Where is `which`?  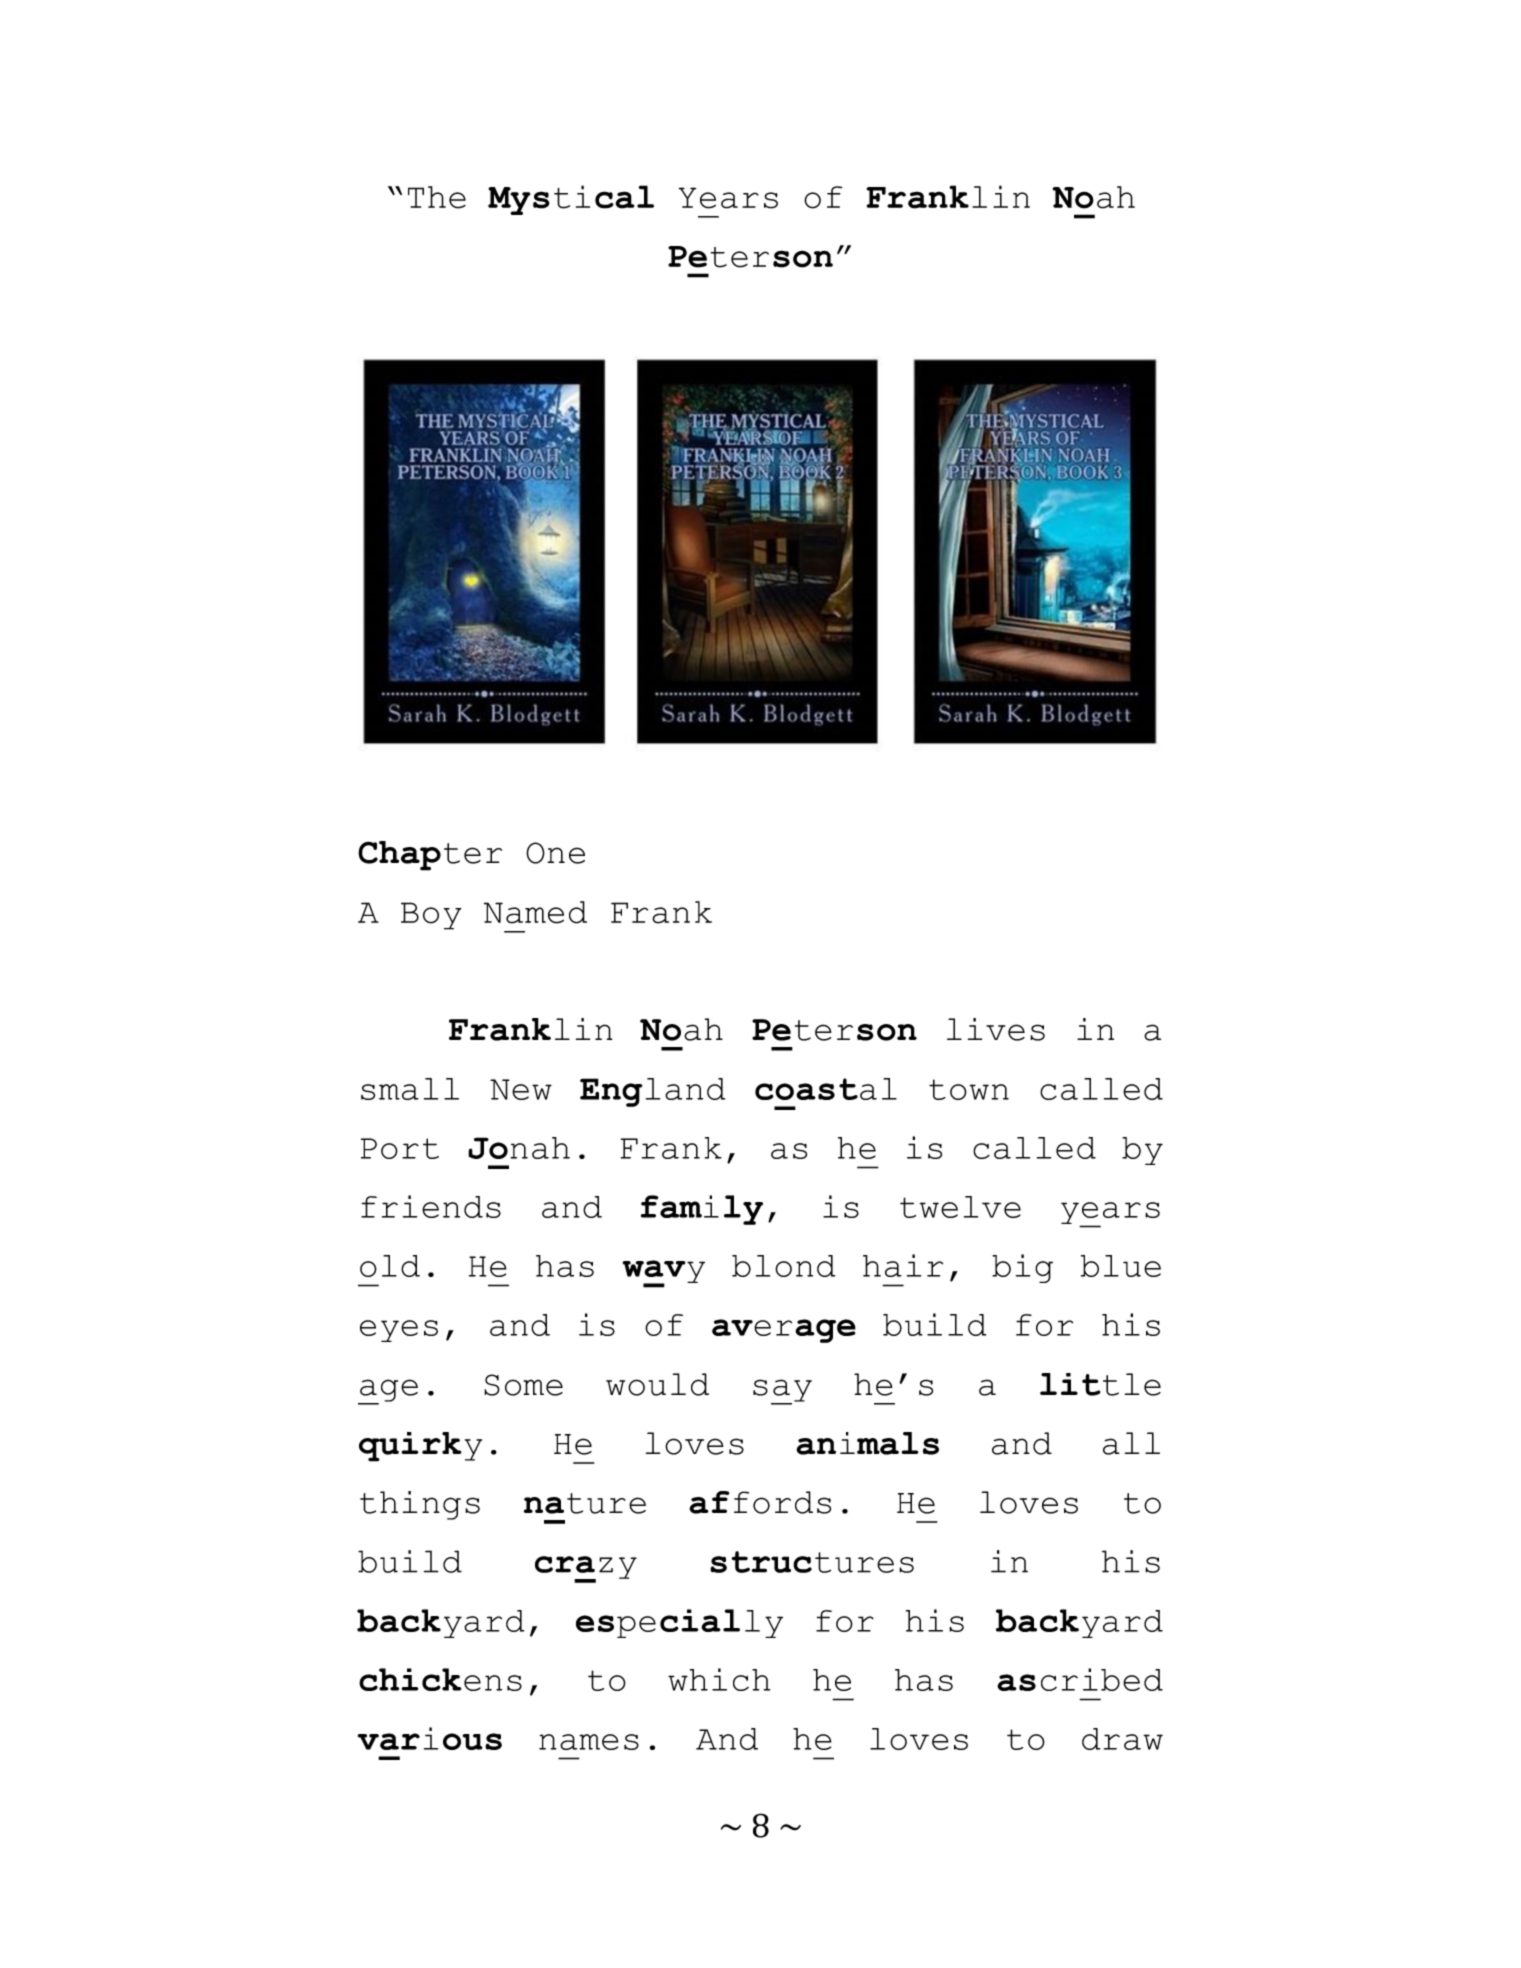 which is located at coordinates (719, 1679).
